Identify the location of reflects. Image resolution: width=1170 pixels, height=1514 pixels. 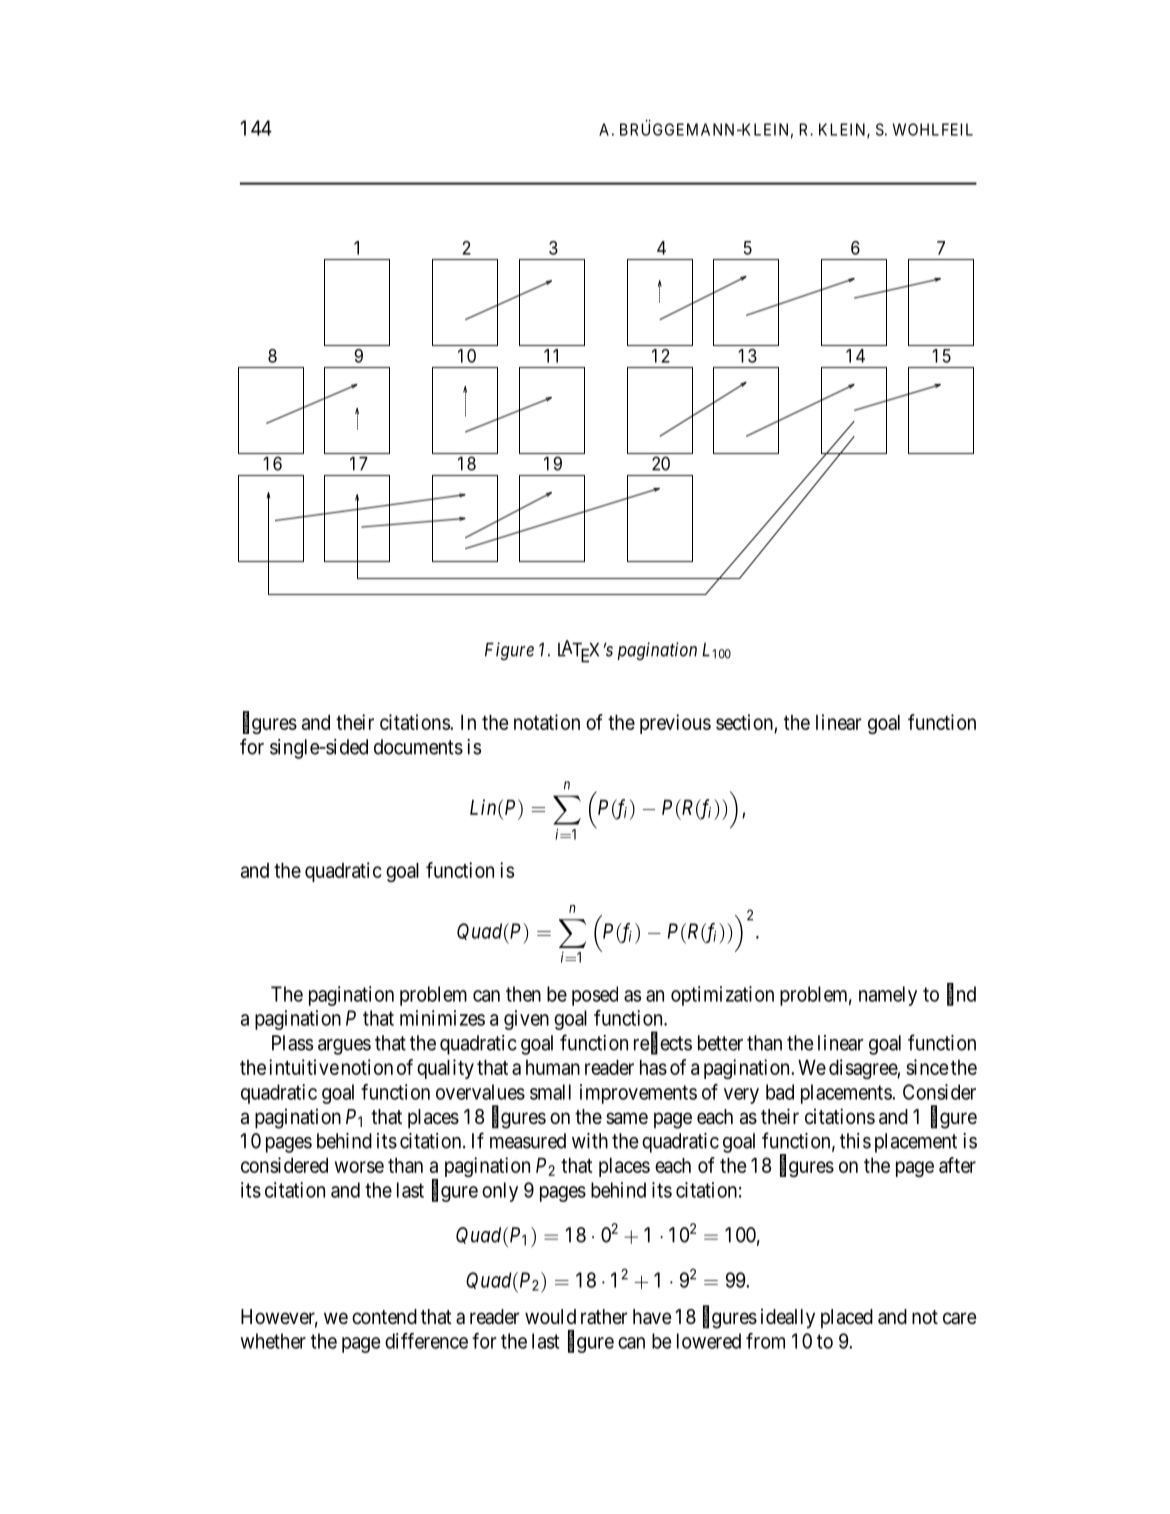
(663, 1043).
